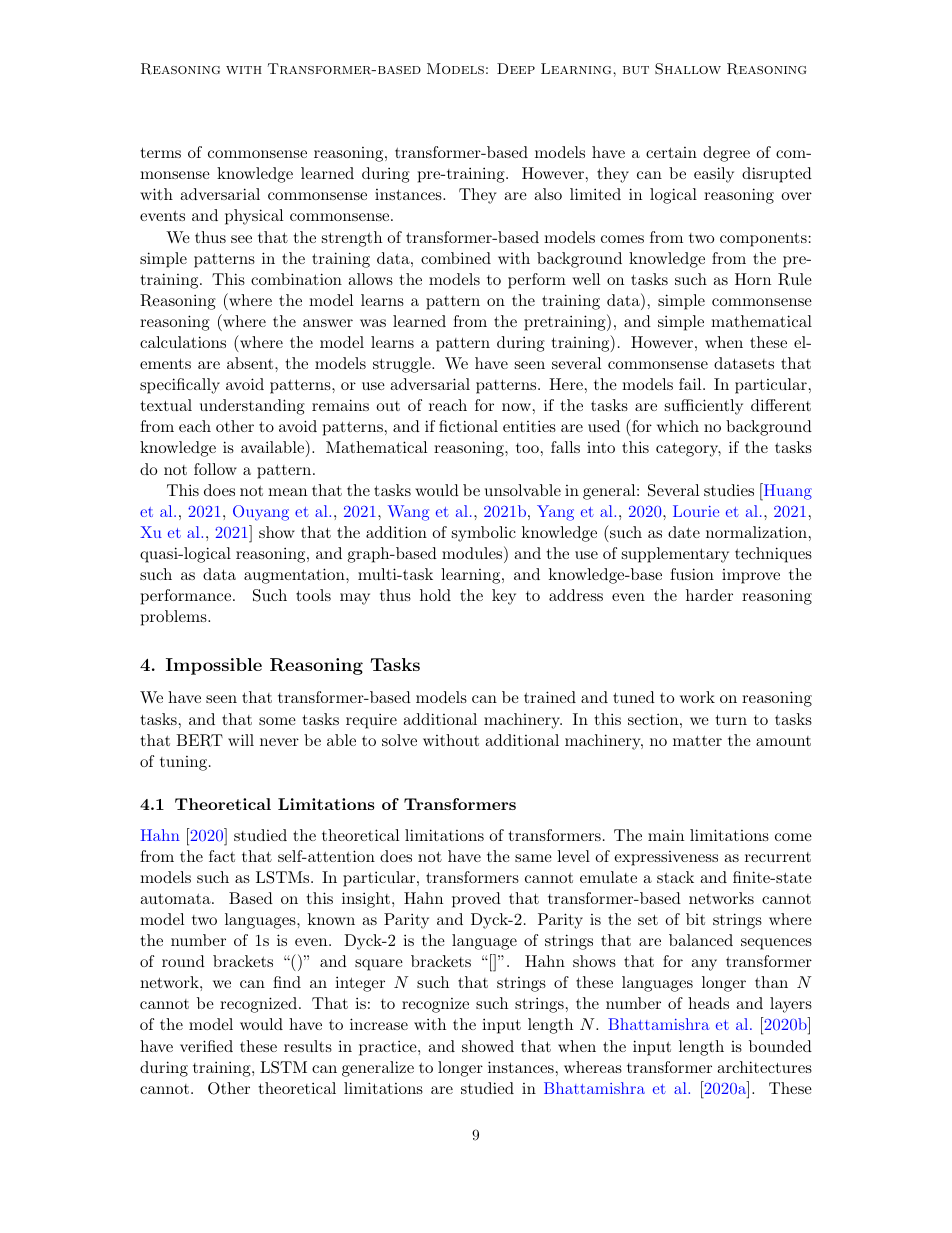  What do you see at coordinates (161, 152) in the document?
I see `terms` at bounding box center [161, 152].
